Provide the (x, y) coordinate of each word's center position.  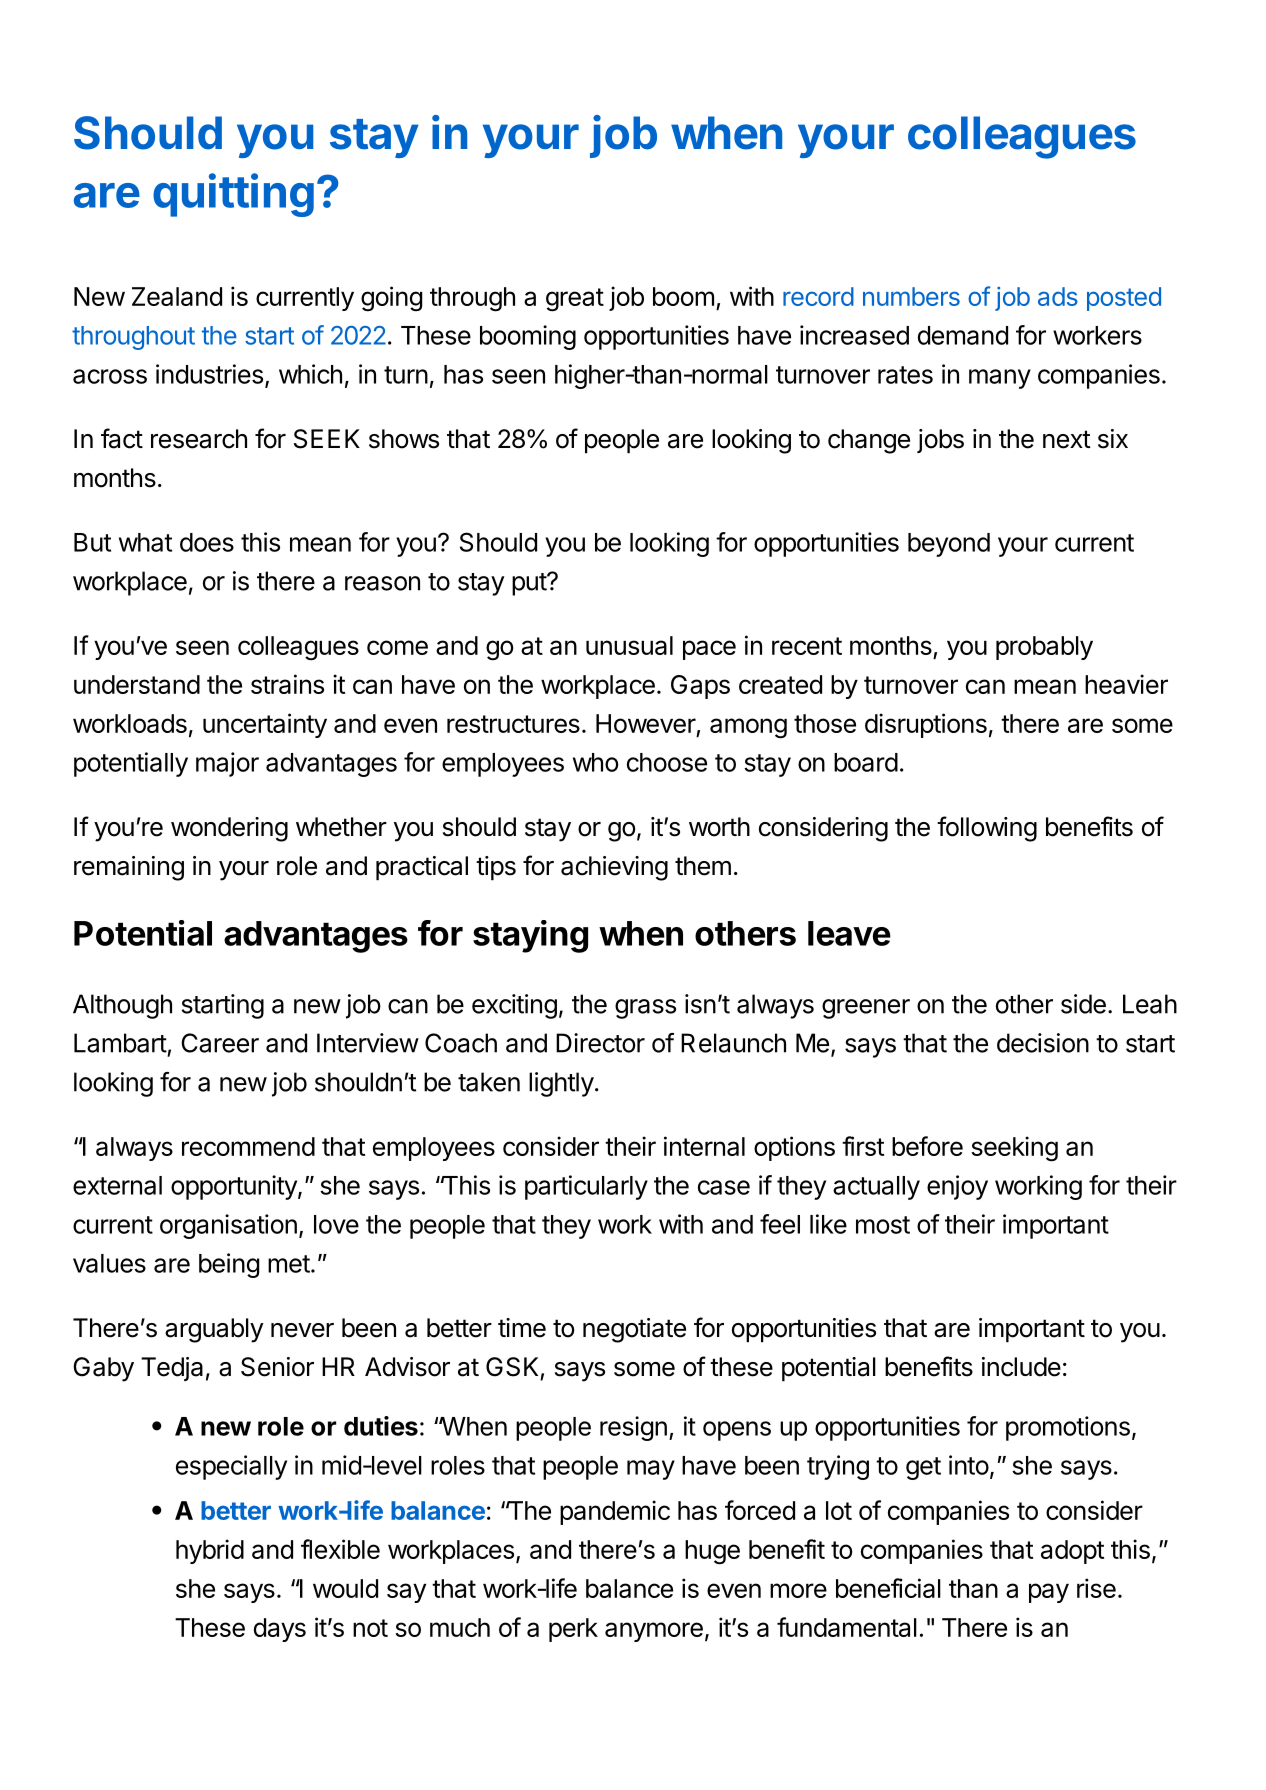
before (927, 1146)
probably (1044, 648)
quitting (233, 195)
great (575, 300)
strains (287, 684)
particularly (586, 1187)
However (646, 723)
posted (1124, 299)
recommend (248, 1146)
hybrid (210, 1551)
